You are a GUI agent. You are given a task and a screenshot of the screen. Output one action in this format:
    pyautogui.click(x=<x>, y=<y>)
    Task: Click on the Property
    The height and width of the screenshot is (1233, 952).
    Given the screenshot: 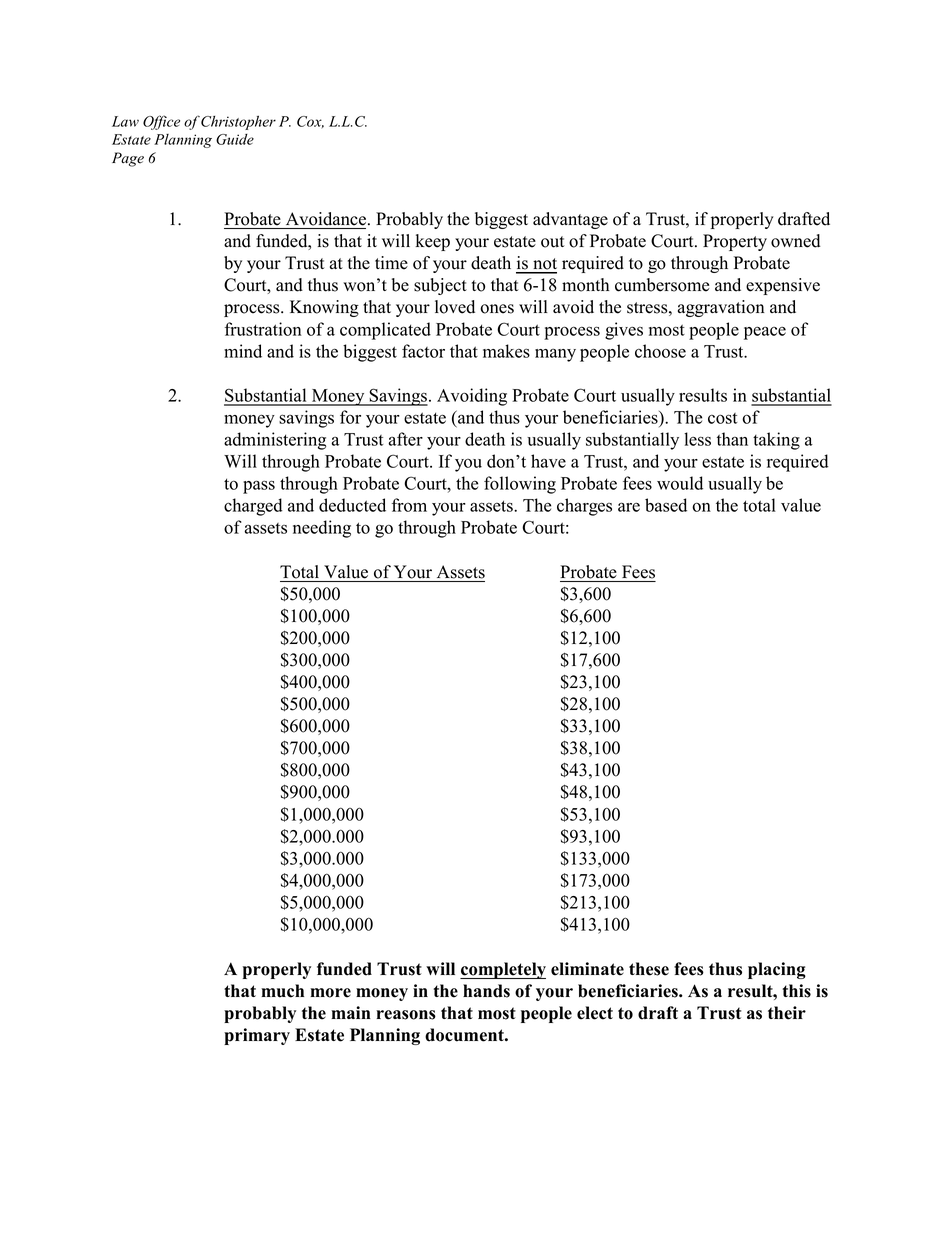 What is the action you would take?
    pyautogui.click(x=735, y=242)
